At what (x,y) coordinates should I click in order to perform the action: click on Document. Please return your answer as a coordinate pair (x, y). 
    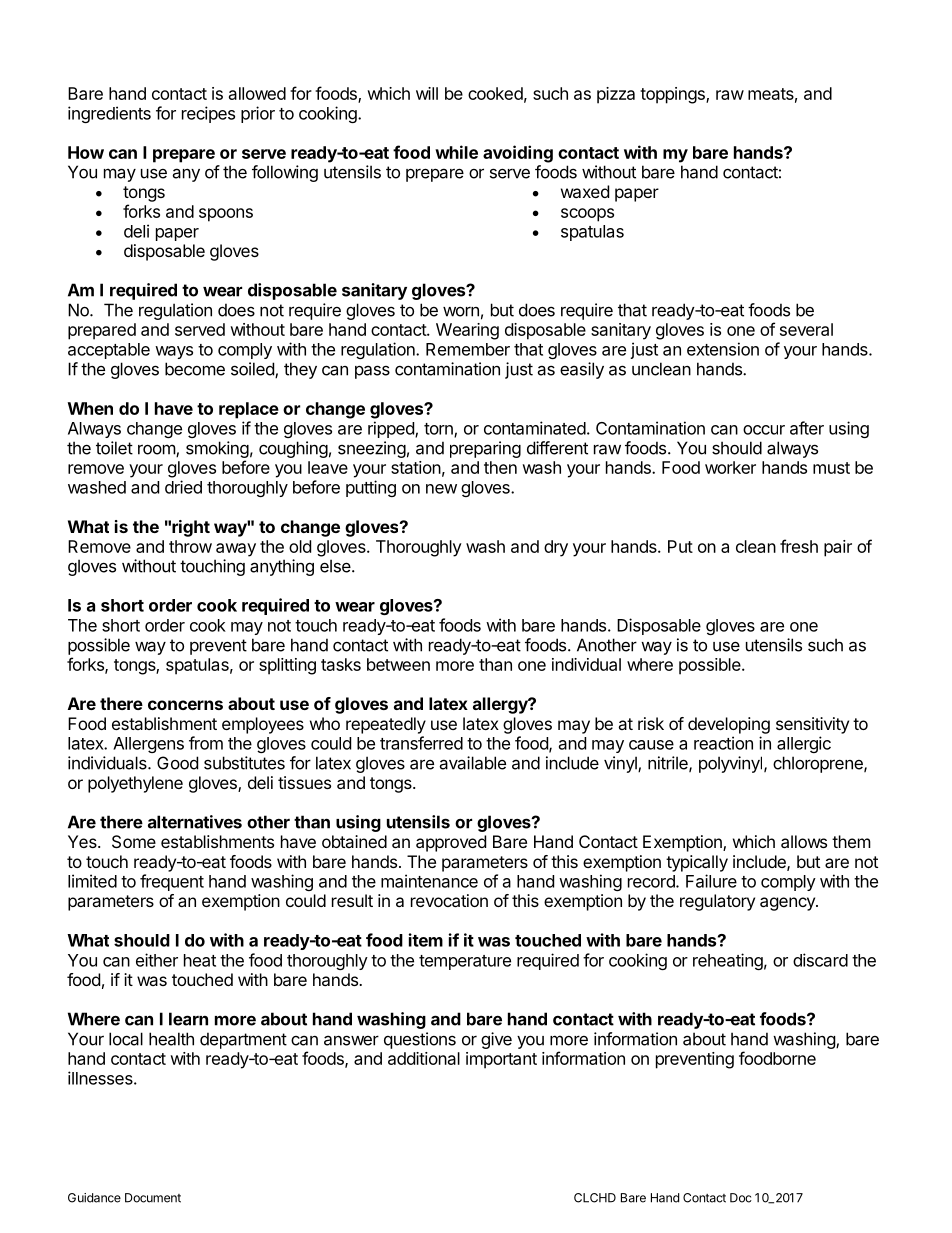
    Looking at the image, I should click on (153, 1198).
